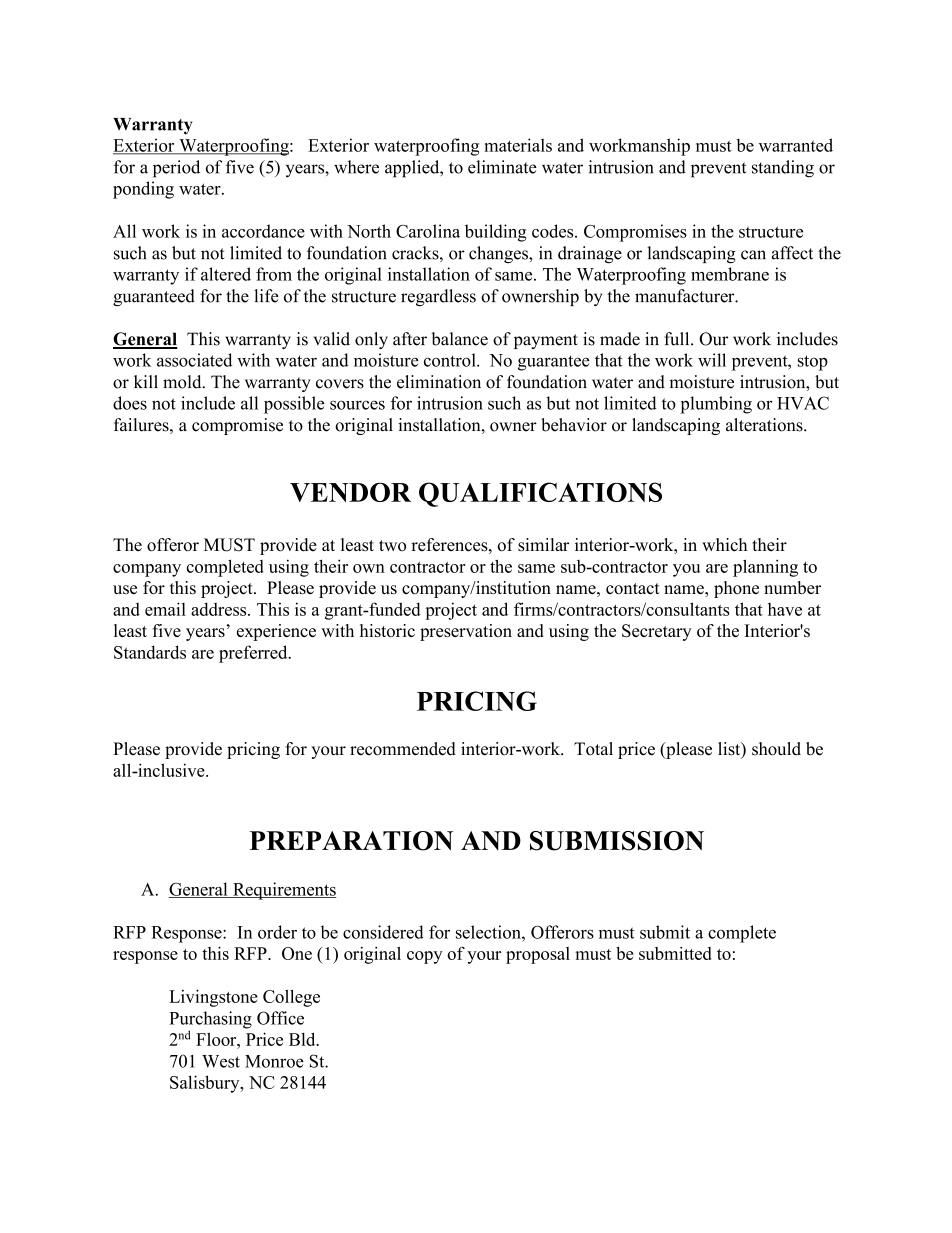 This screenshot has width=952, height=1233. I want to click on eliminate, so click(502, 167).
